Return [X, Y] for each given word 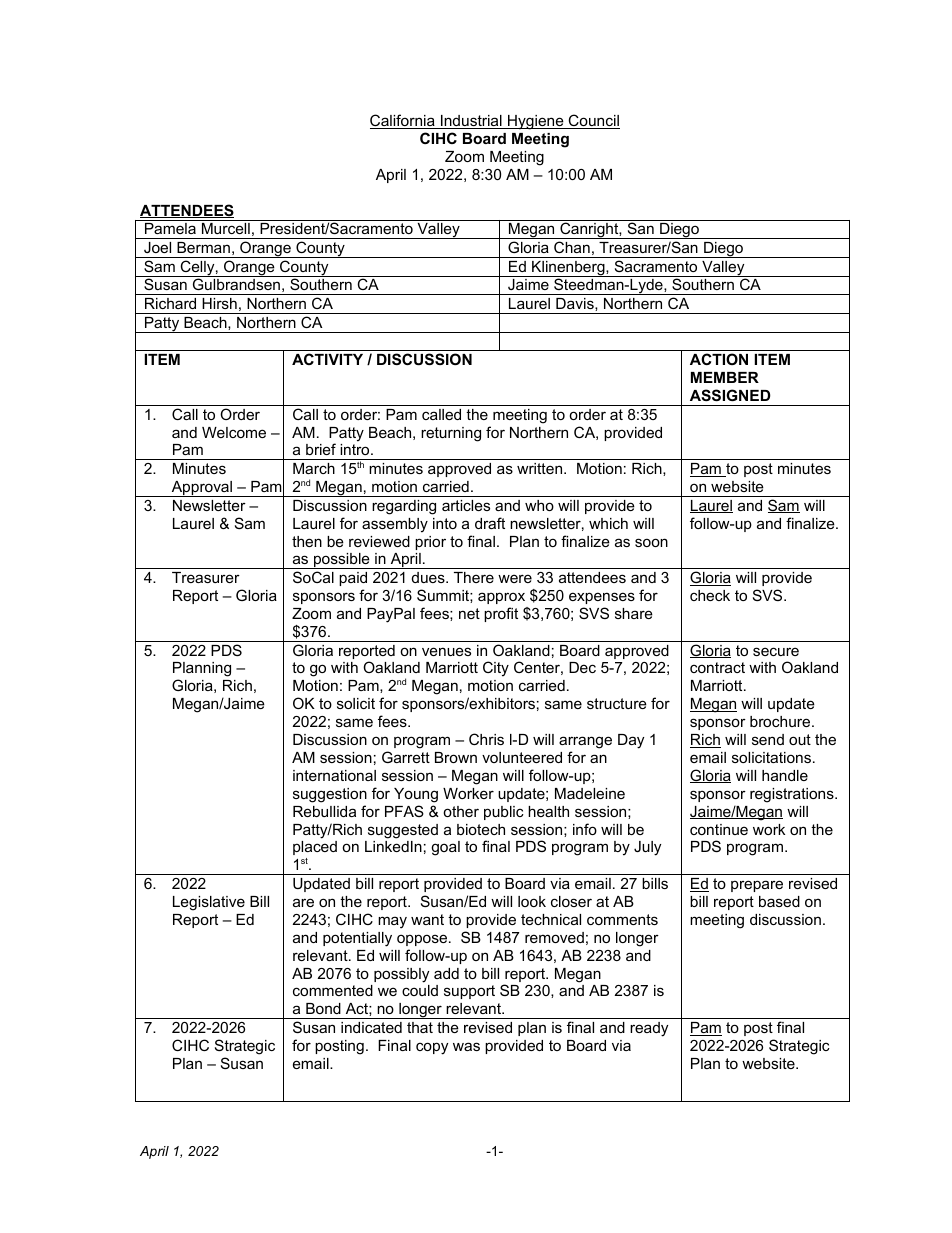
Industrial [471, 122]
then [307, 541]
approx [501, 598]
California [403, 121]
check [710, 595]
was [466, 1046]
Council [593, 121]
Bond [323, 1008]
